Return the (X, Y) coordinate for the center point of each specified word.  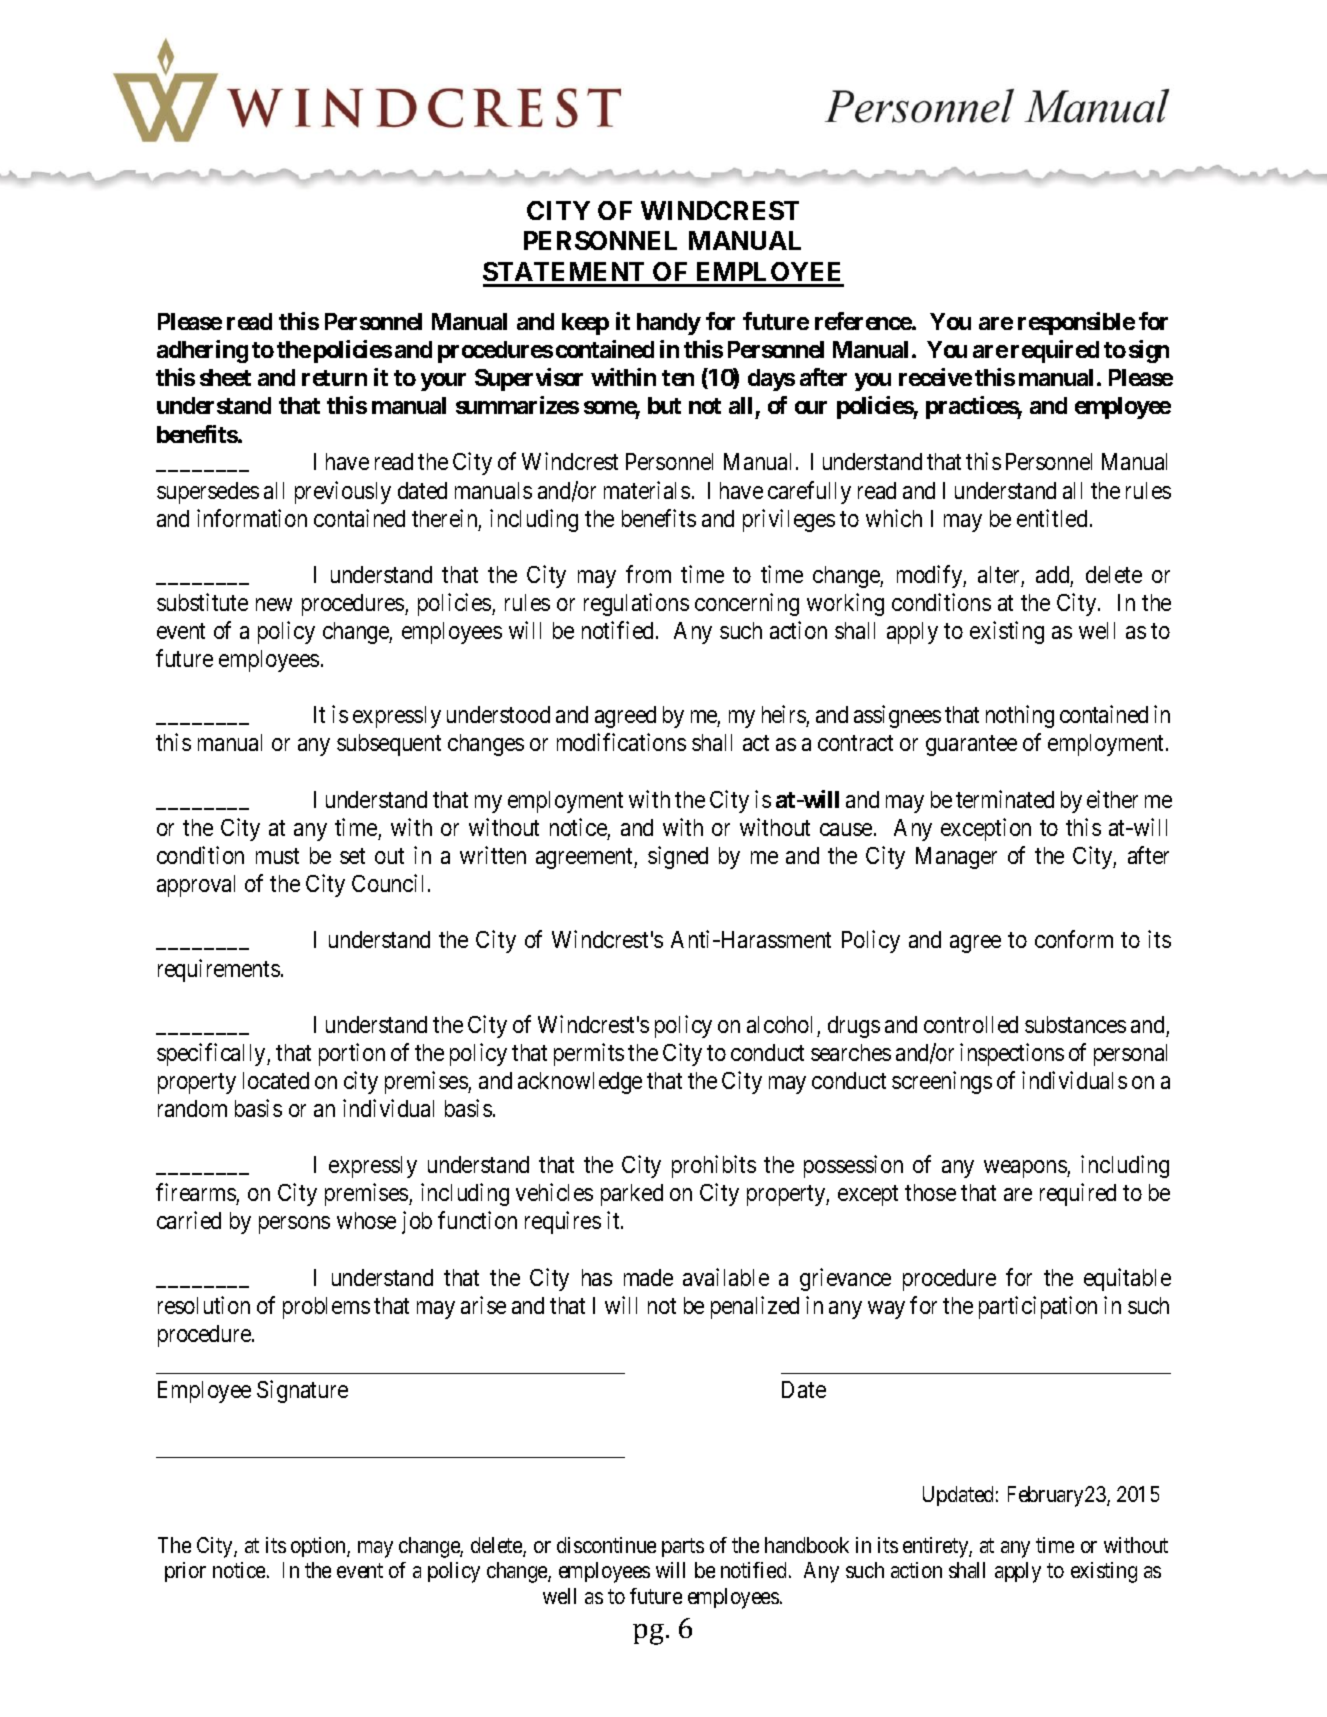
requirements (219, 970)
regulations (636, 604)
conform (1074, 939)
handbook (807, 1545)
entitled (1052, 518)
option (319, 1547)
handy (669, 324)
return (334, 378)
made (648, 1277)
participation (1038, 1307)
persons (294, 1225)
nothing (1020, 716)
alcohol (779, 1024)
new (274, 604)
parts (683, 1547)
